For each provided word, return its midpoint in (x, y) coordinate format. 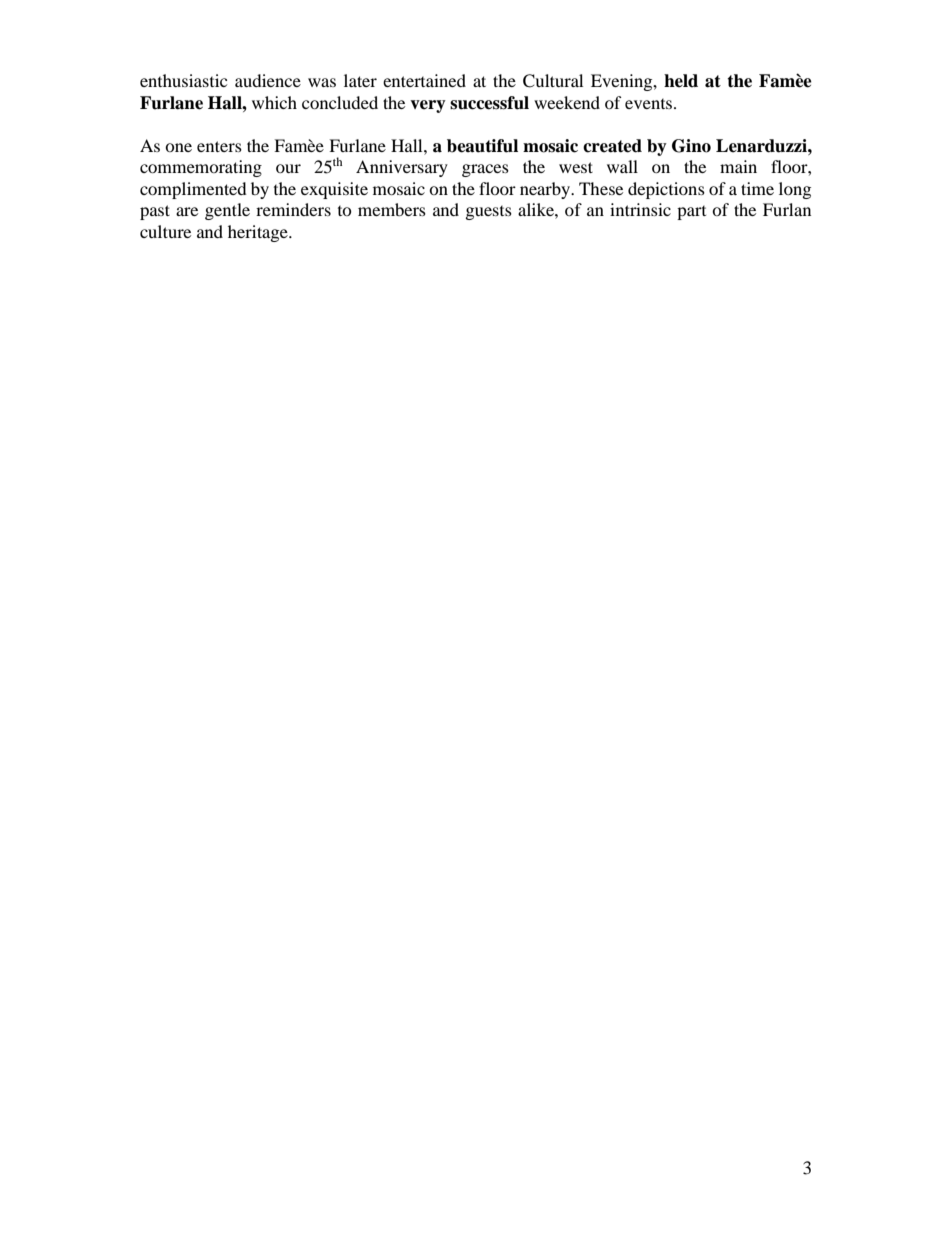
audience (268, 80)
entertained (424, 80)
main (738, 166)
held (681, 81)
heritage (259, 233)
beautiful (482, 146)
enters (219, 146)
